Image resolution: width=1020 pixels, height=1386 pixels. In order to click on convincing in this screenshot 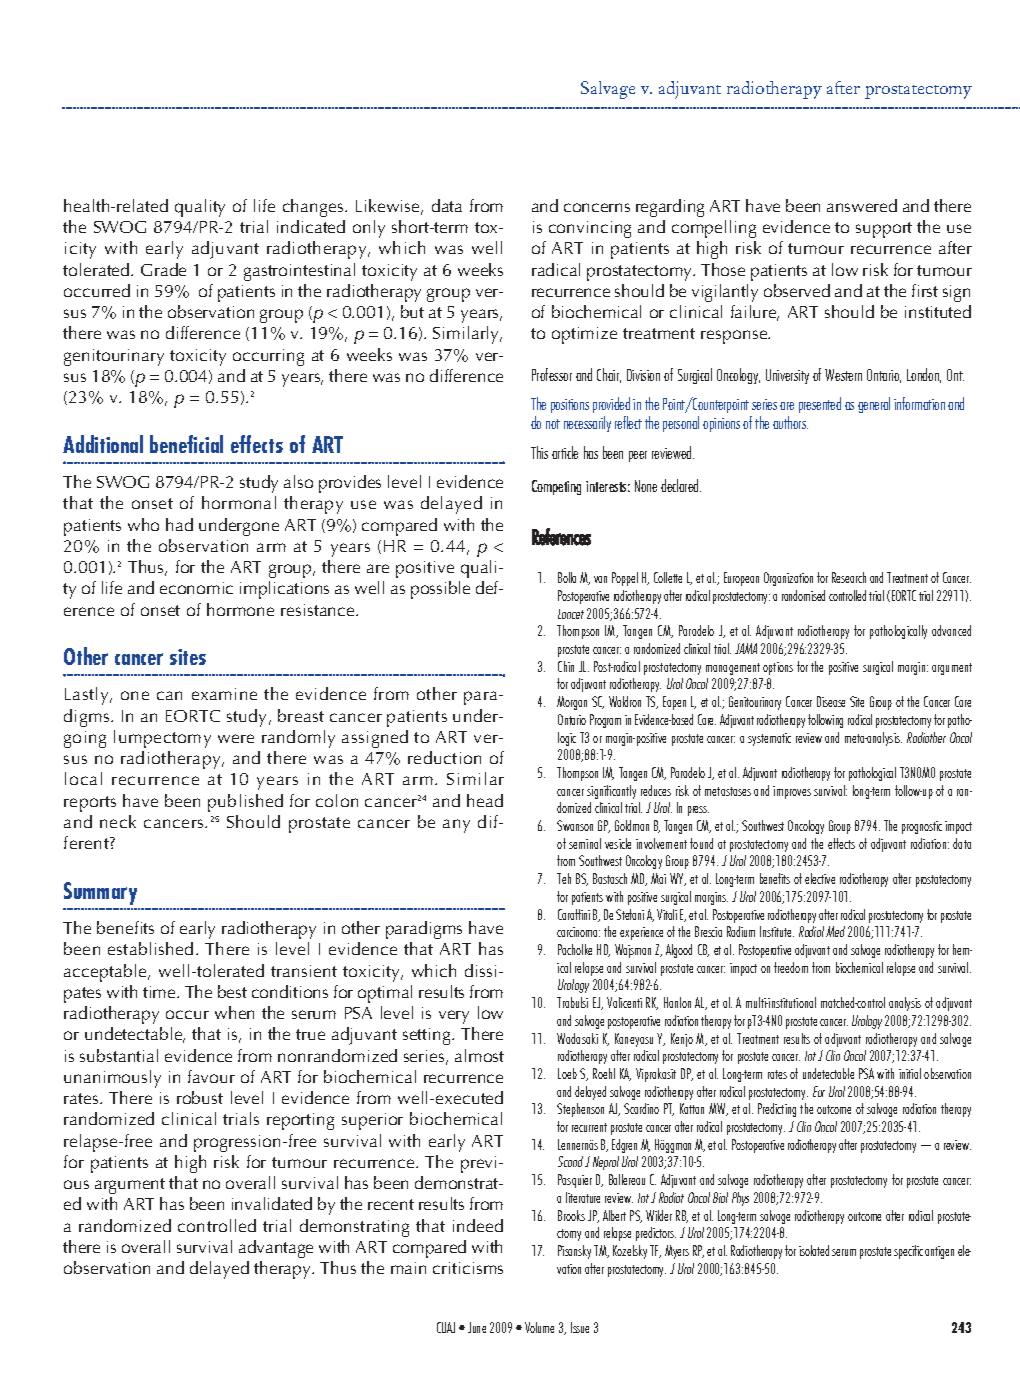, I will do `click(590, 229)`.
